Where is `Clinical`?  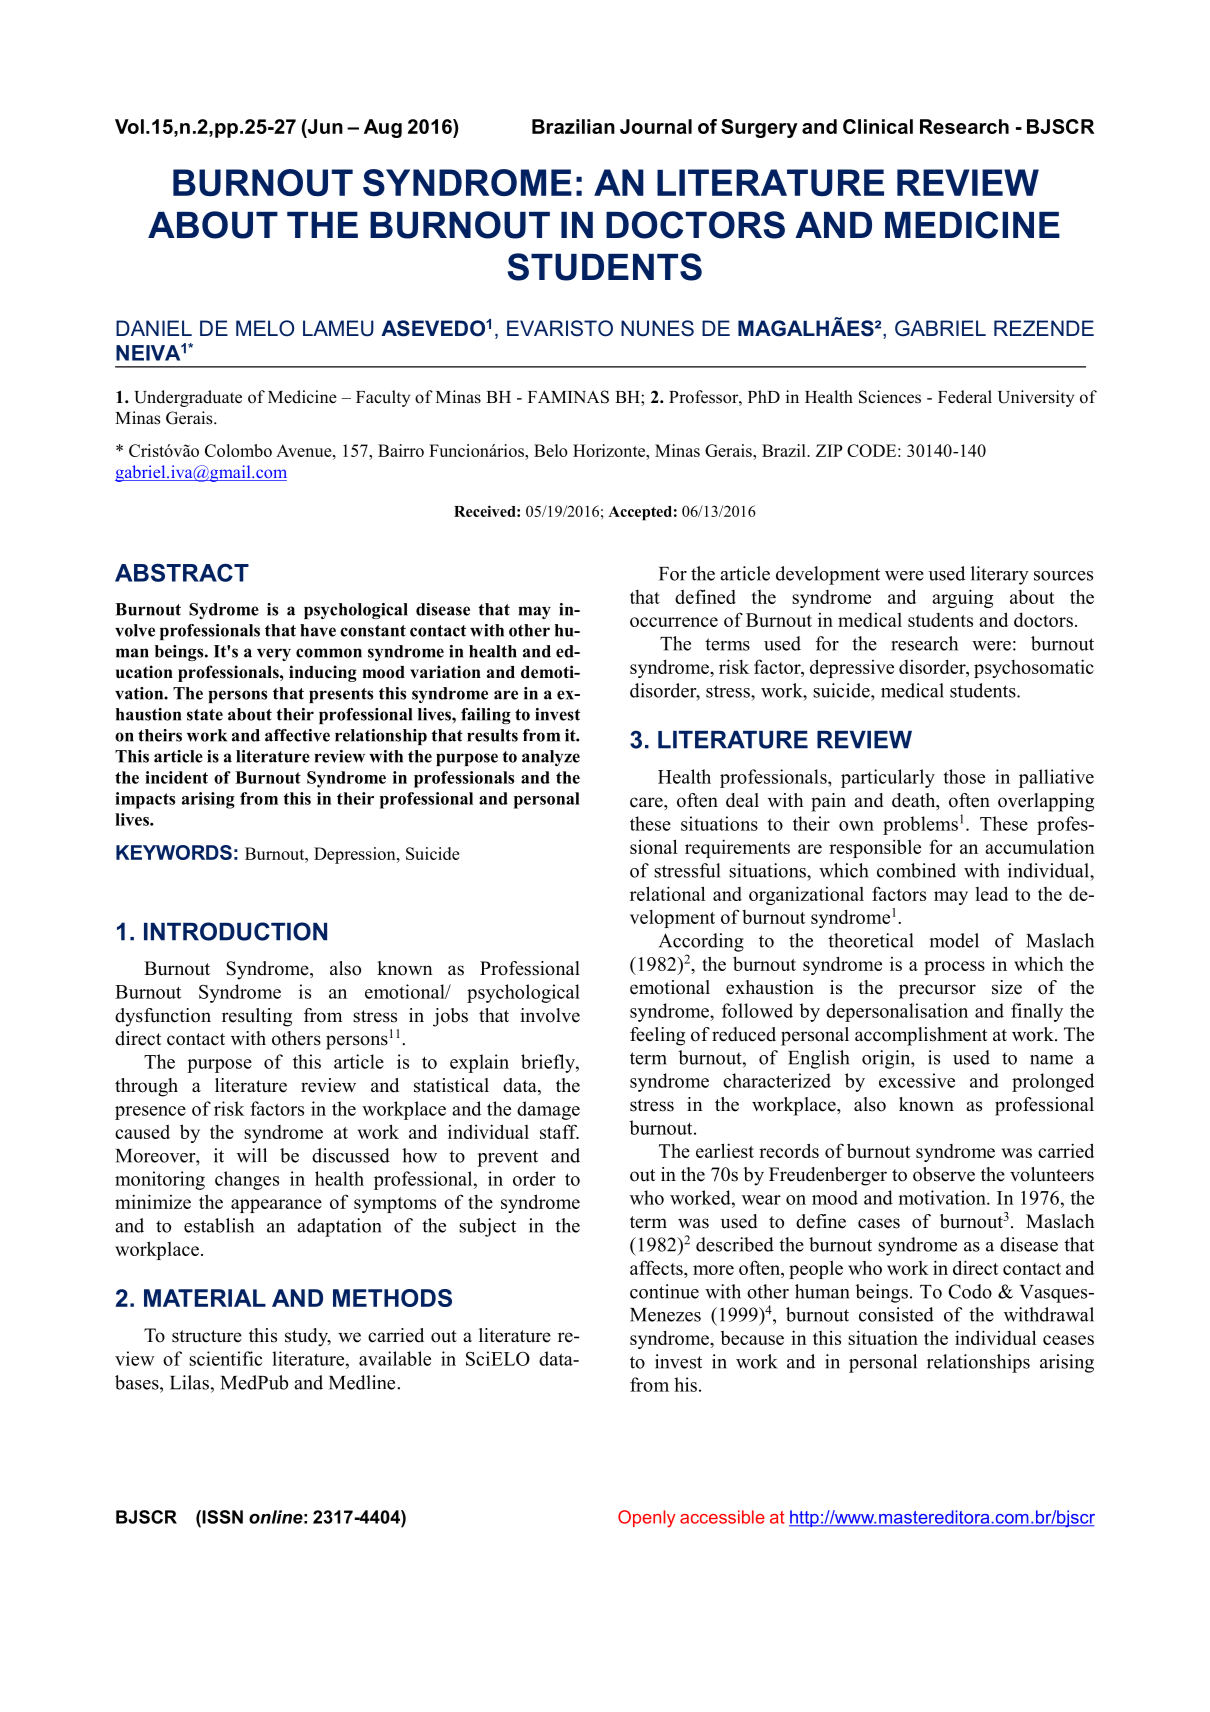
Clinical is located at coordinates (878, 126).
